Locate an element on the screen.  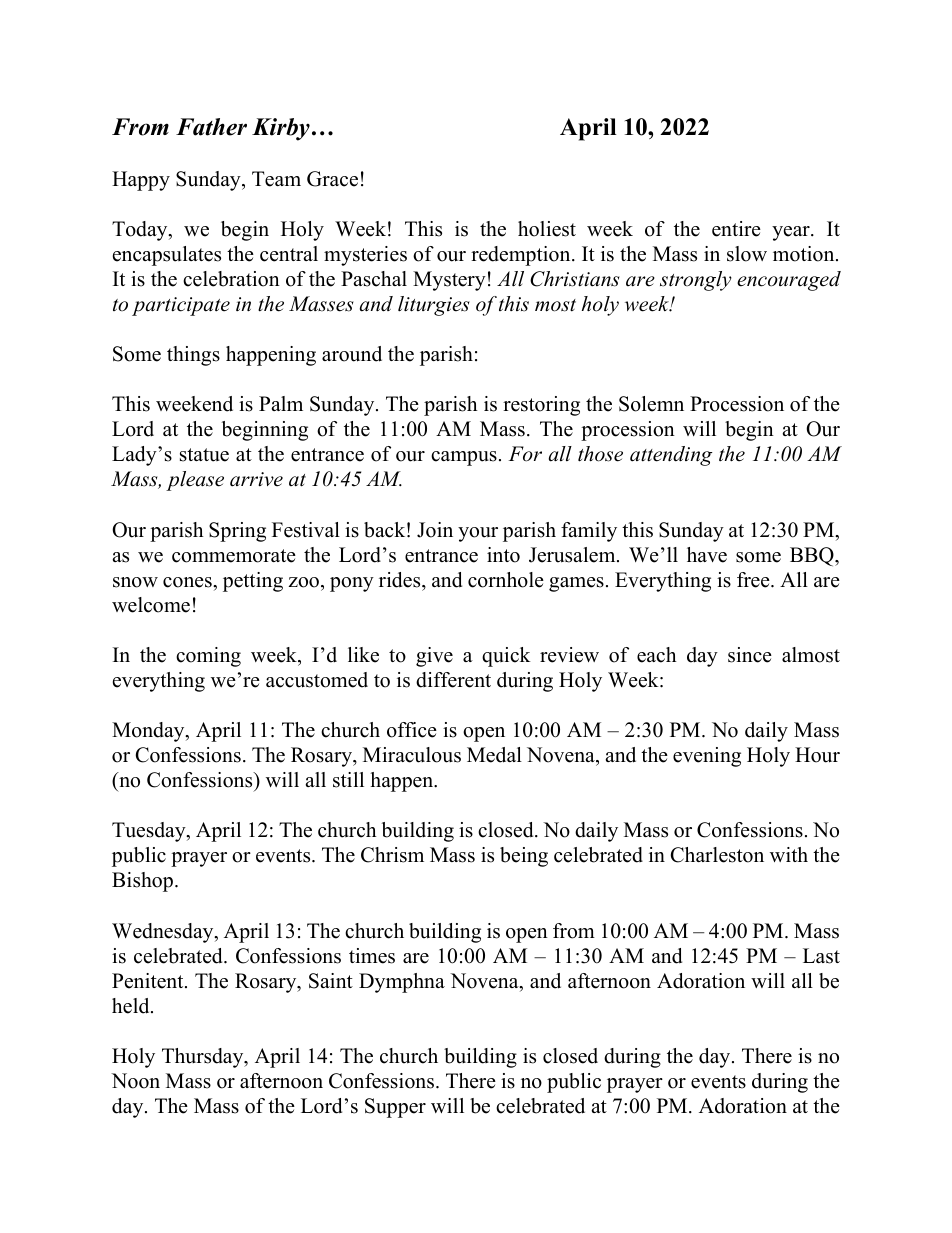
Father is located at coordinates (211, 127).
